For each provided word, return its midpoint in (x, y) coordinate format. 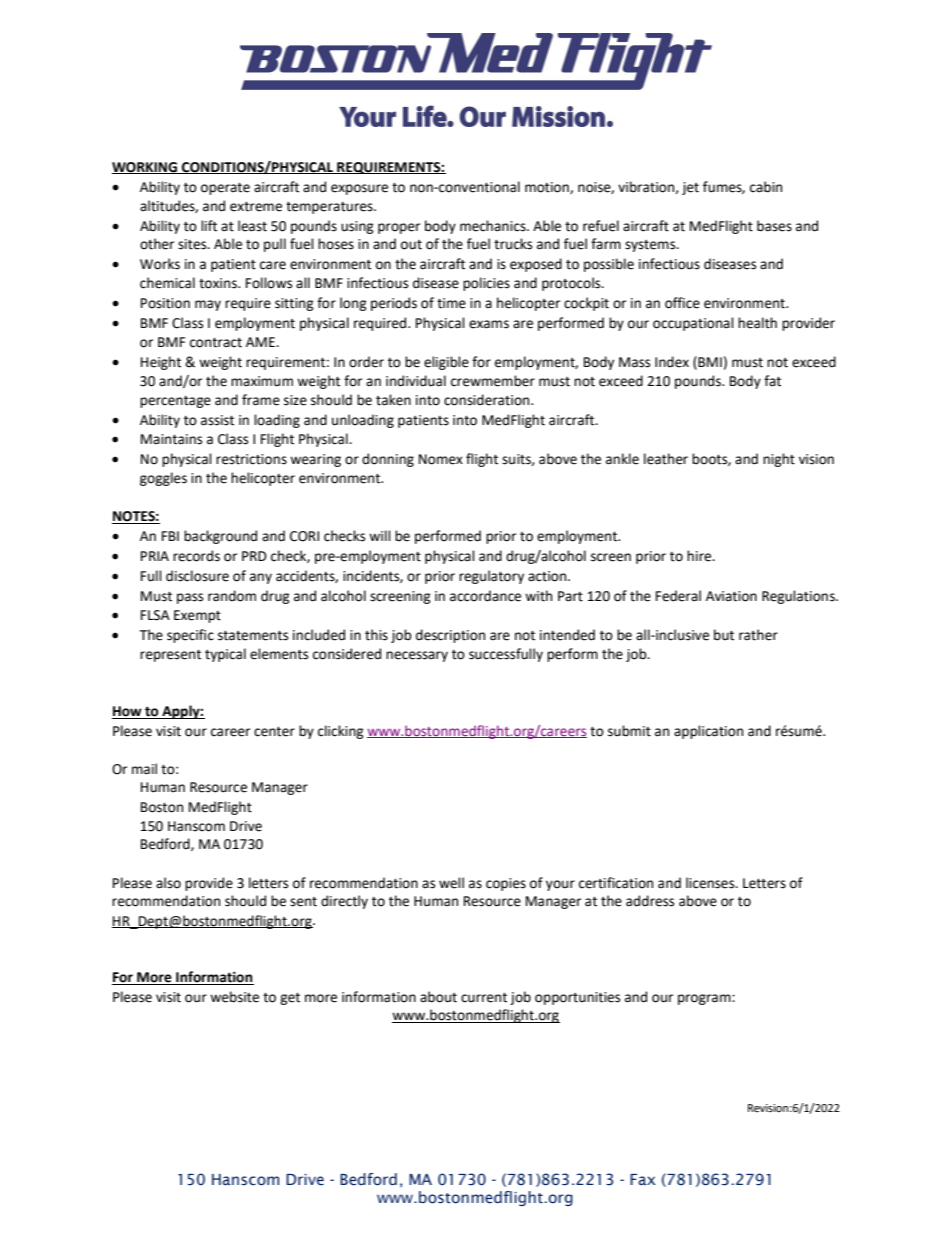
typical (225, 655)
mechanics (494, 226)
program (705, 999)
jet (690, 188)
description (450, 636)
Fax (643, 1179)
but (724, 635)
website (234, 997)
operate (225, 189)
